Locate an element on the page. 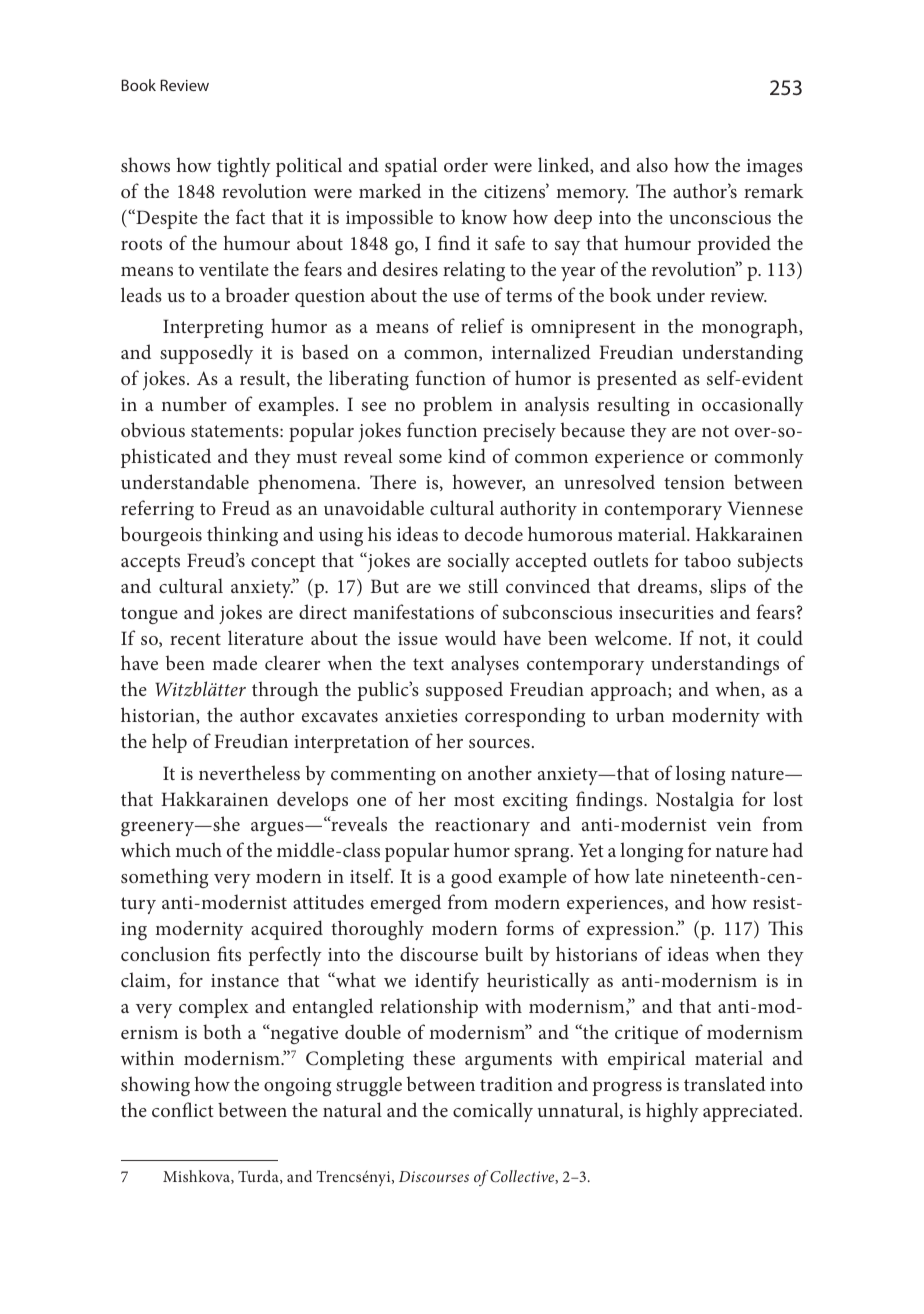  unconscious is located at coordinates (720, 217).
